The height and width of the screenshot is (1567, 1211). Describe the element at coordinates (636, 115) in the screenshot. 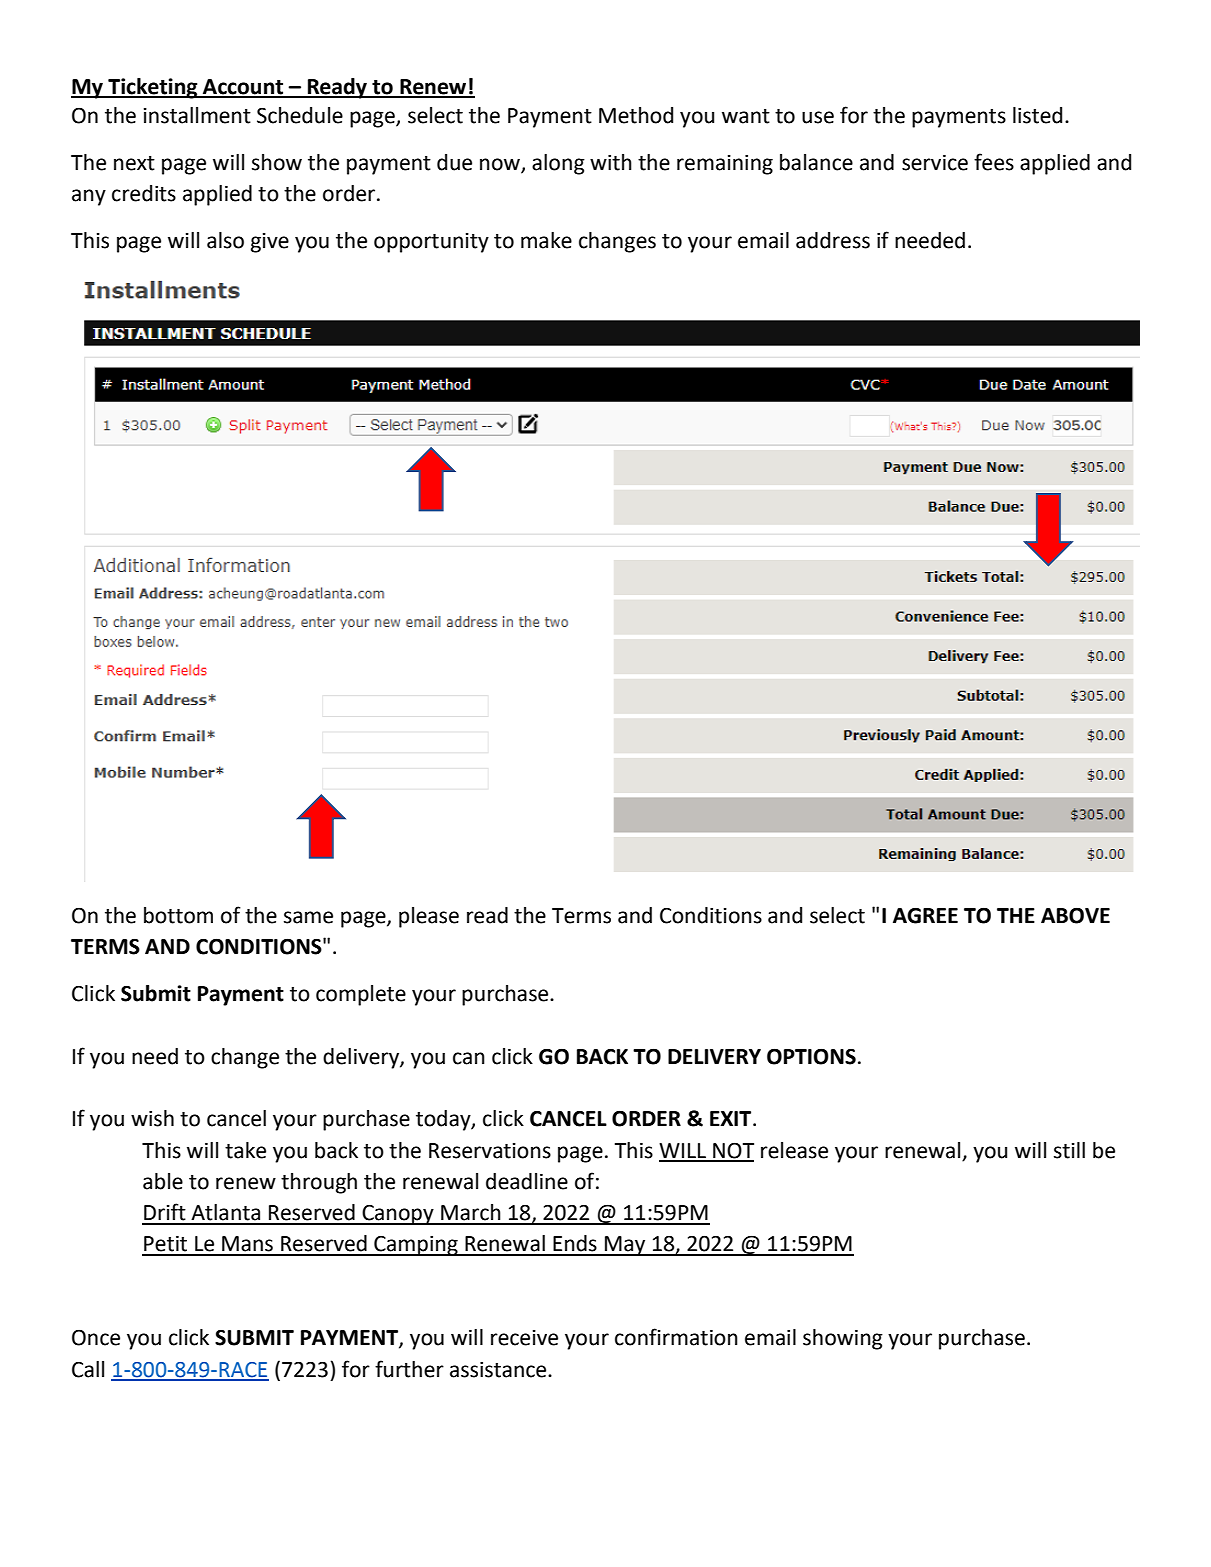

I see `Method` at that location.
